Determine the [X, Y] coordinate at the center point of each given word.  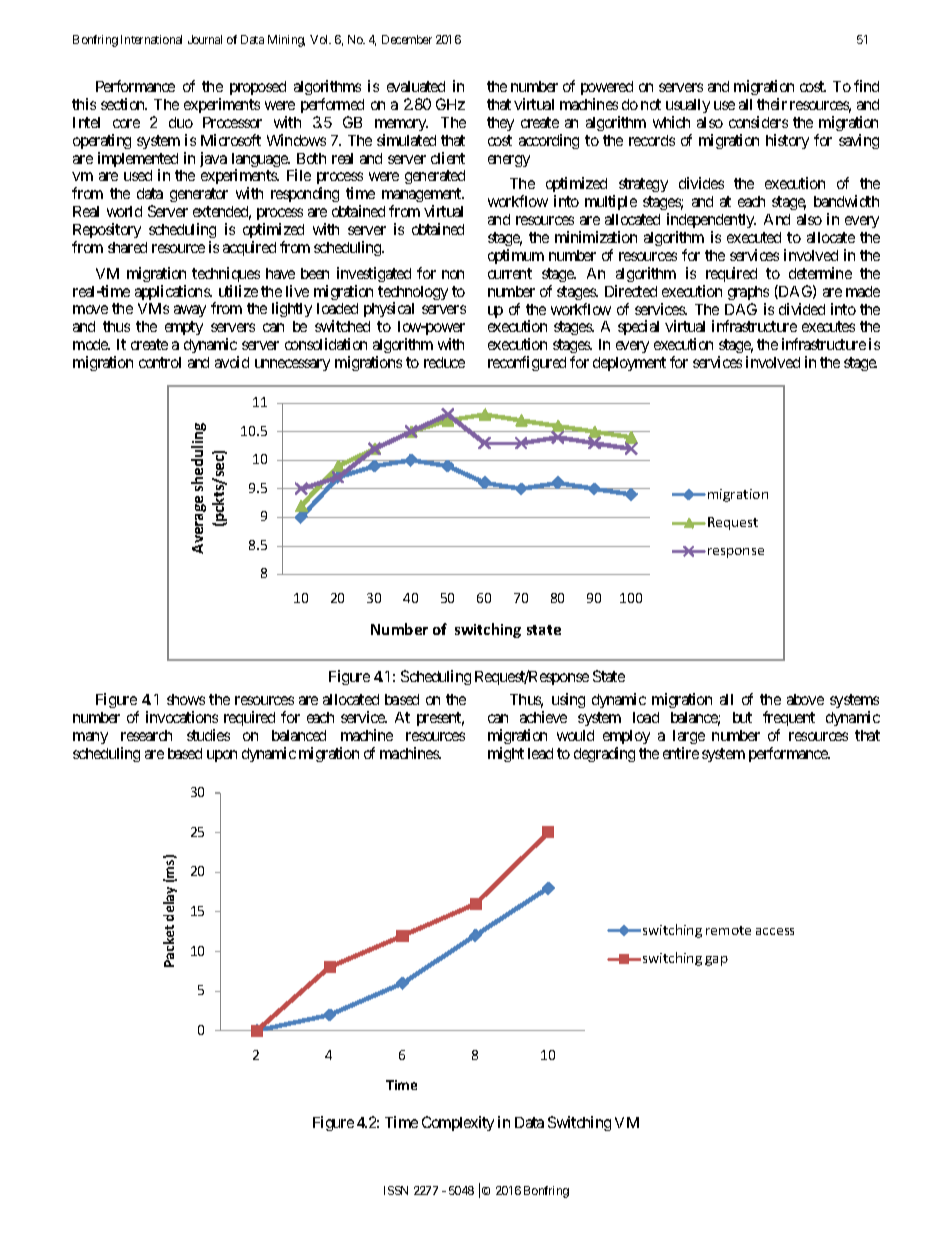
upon [222, 756]
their [772, 104]
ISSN [396, 1190]
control [160, 362]
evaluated [416, 86]
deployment [629, 364]
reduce [444, 362]
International [151, 39]
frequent [789, 718]
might [506, 754]
